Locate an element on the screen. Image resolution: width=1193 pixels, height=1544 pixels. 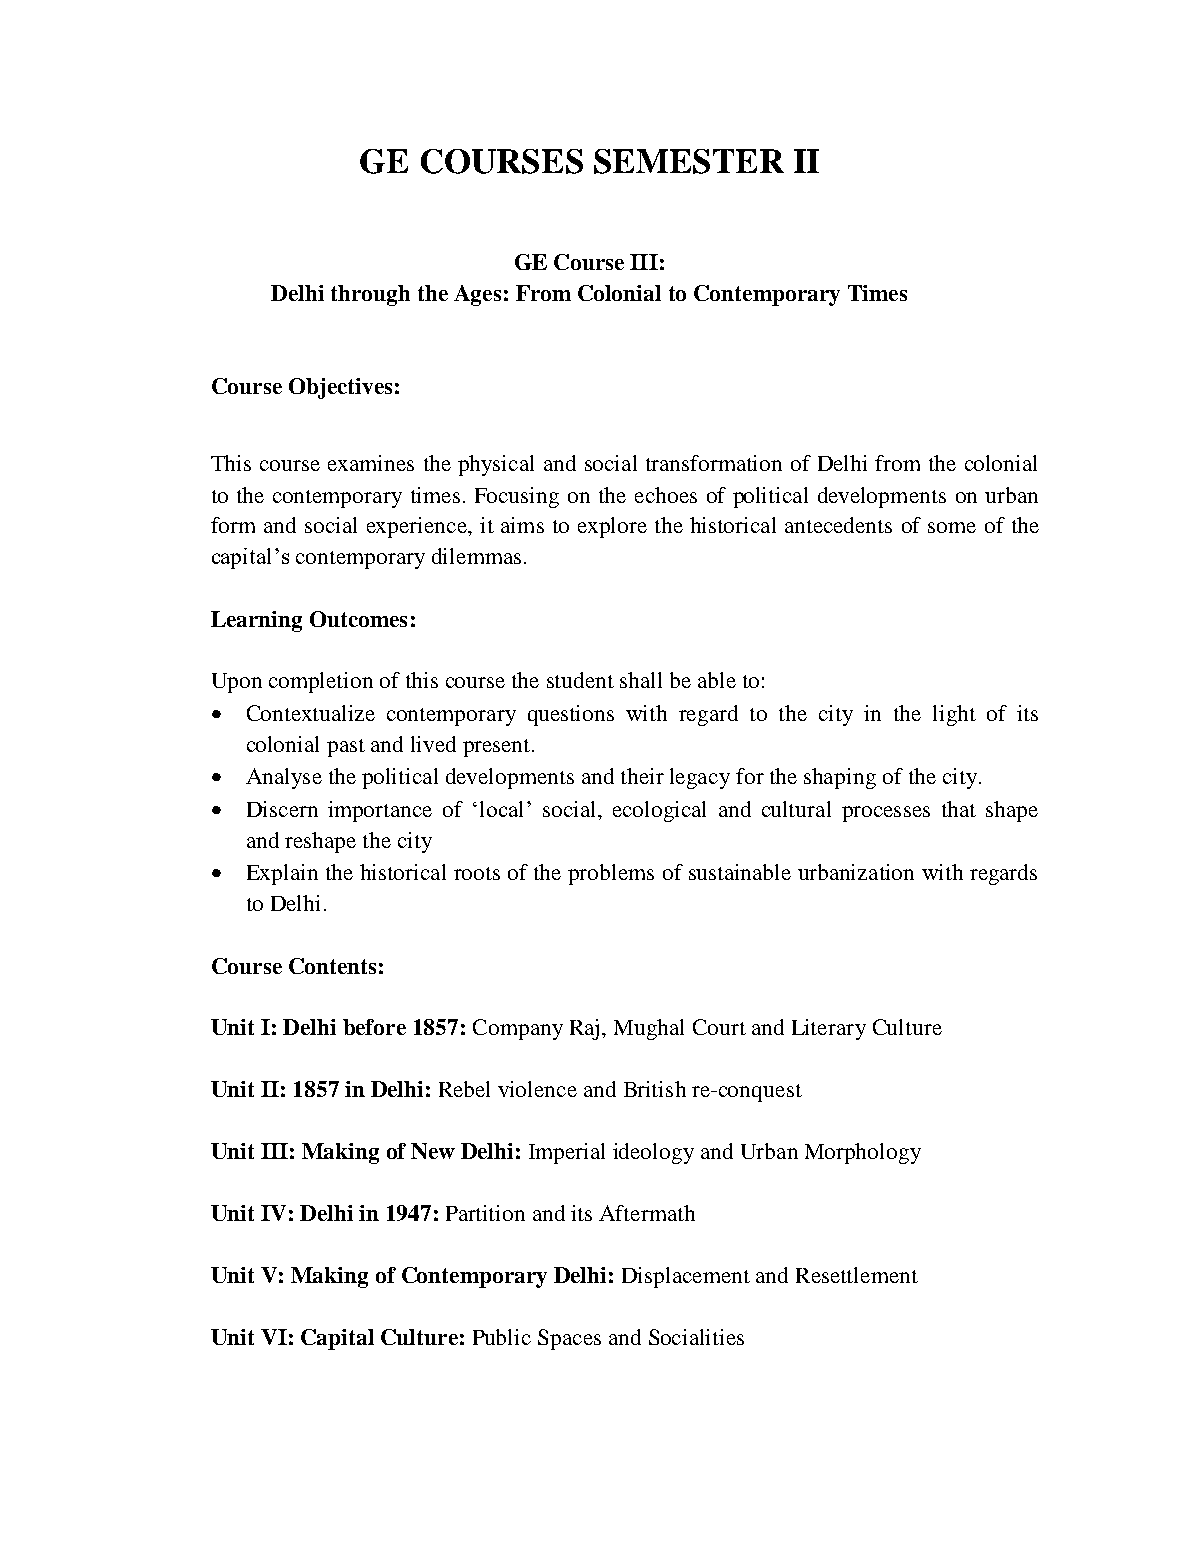
Raj is located at coordinates (584, 1029).
